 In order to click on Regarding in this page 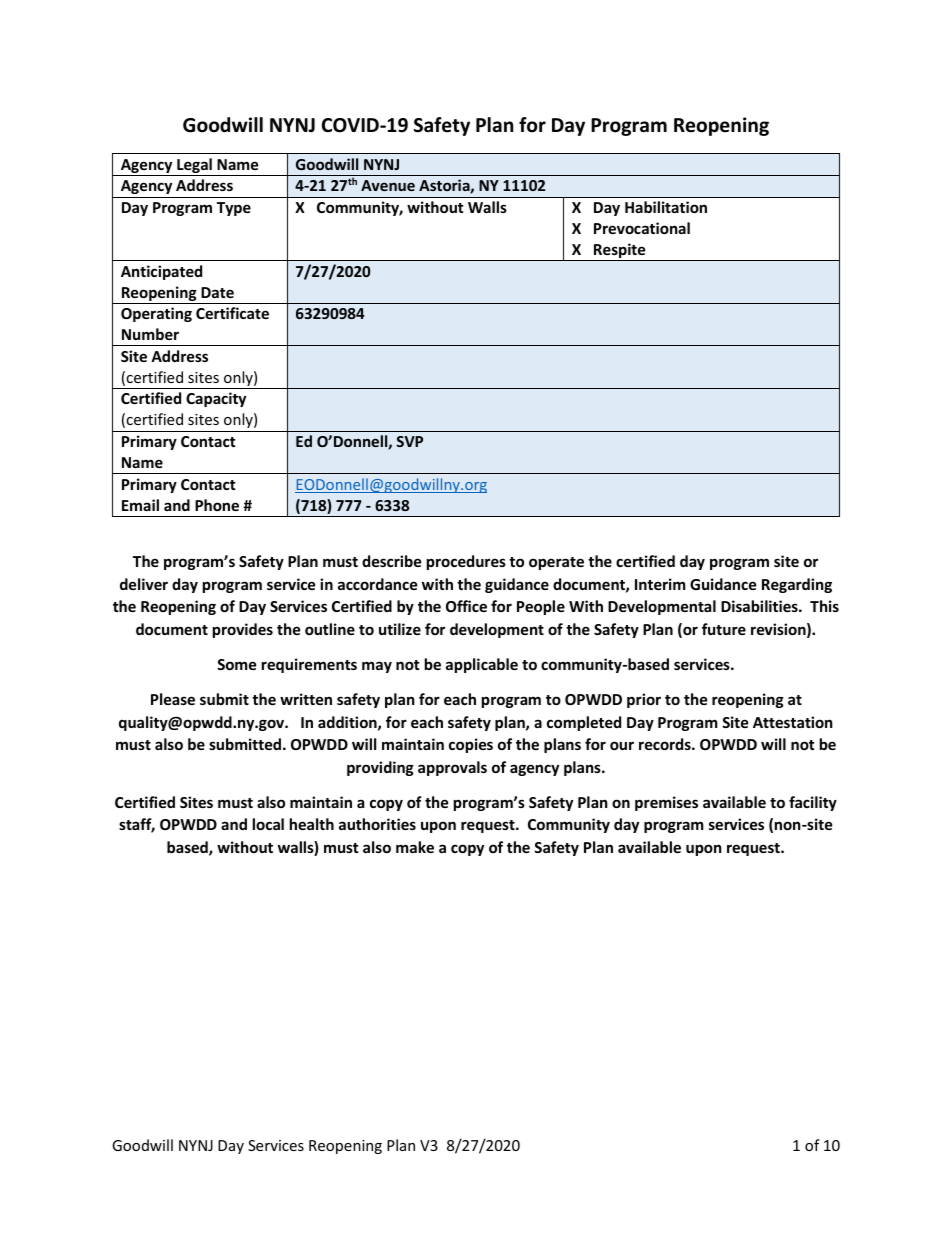, I will do `click(797, 585)`.
